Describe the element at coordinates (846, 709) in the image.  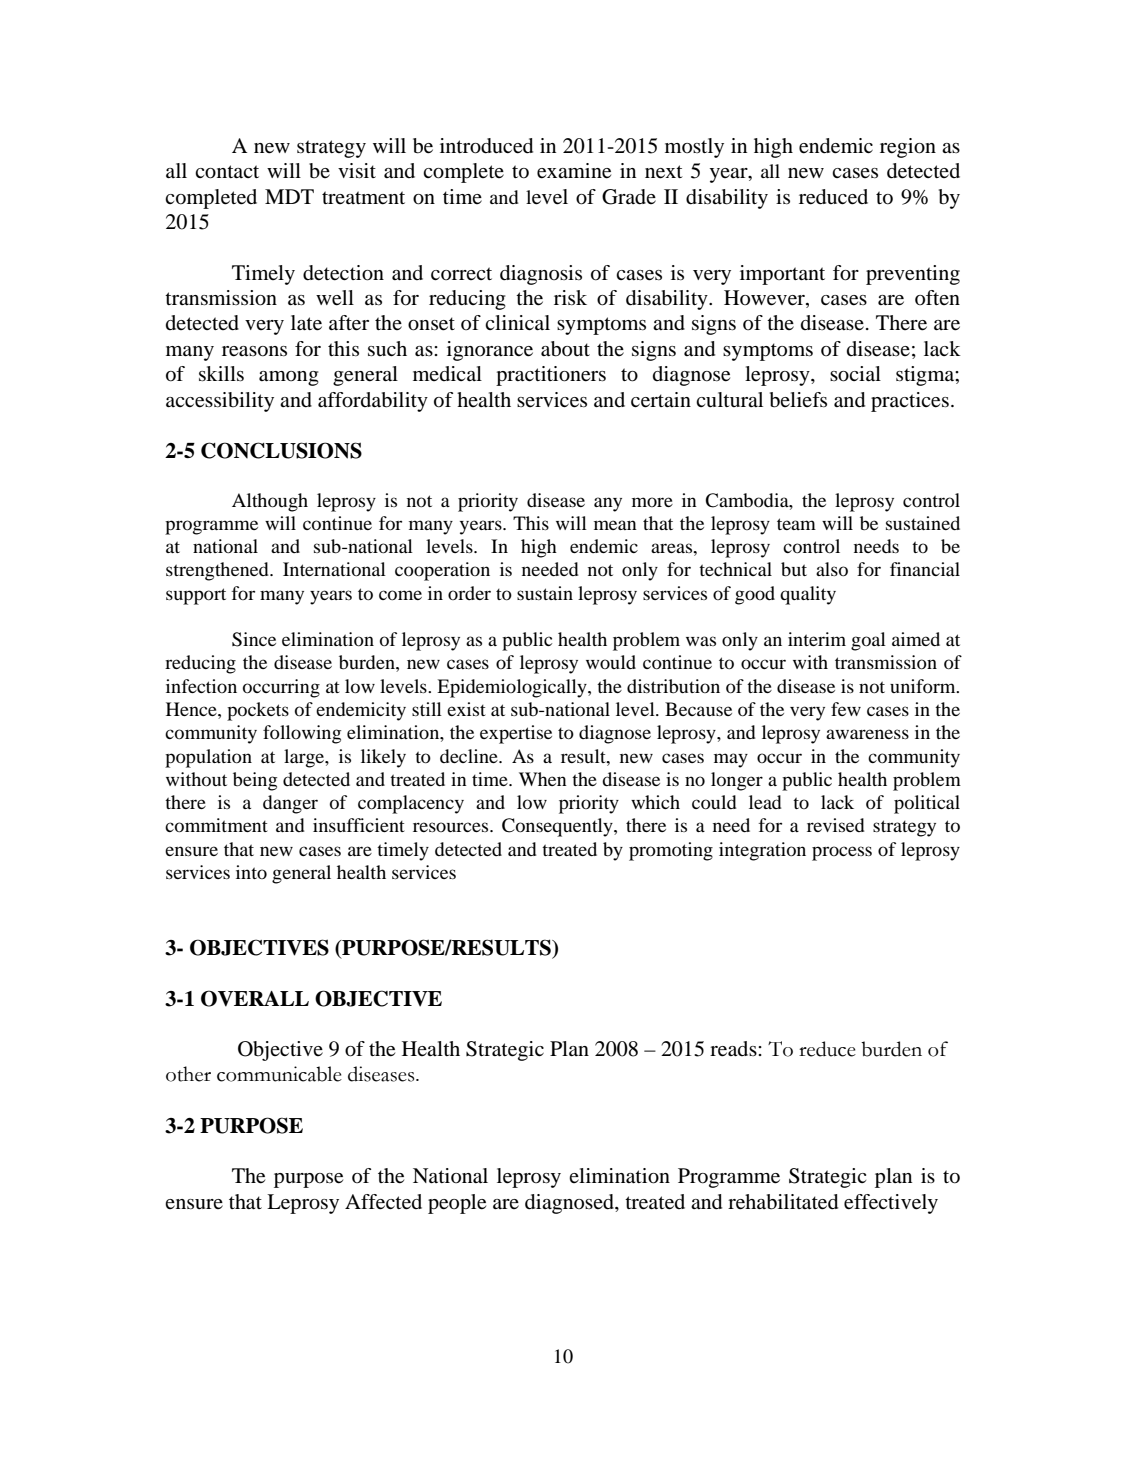
I see `few` at that location.
